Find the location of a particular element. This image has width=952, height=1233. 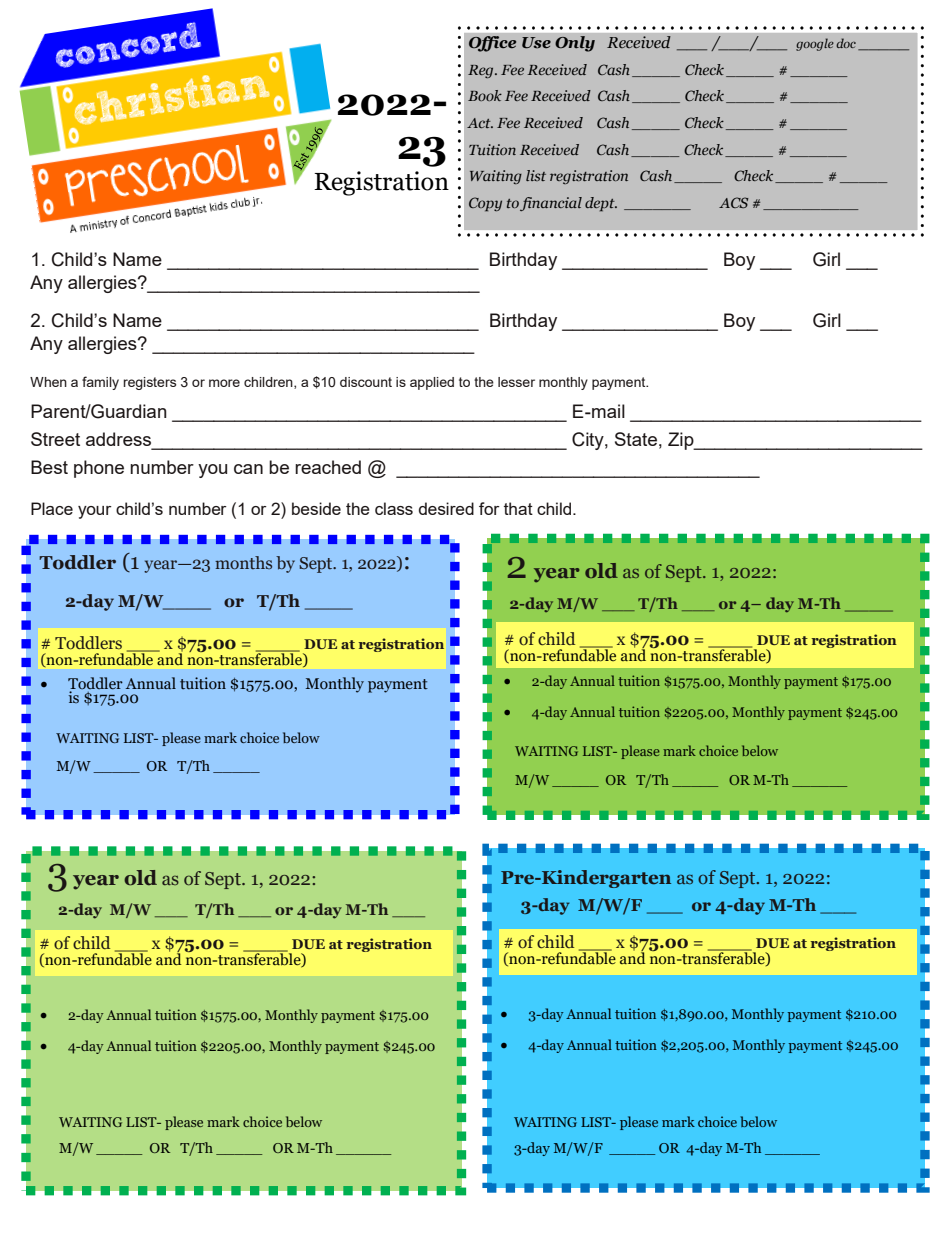

registers is located at coordinates (149, 383).
